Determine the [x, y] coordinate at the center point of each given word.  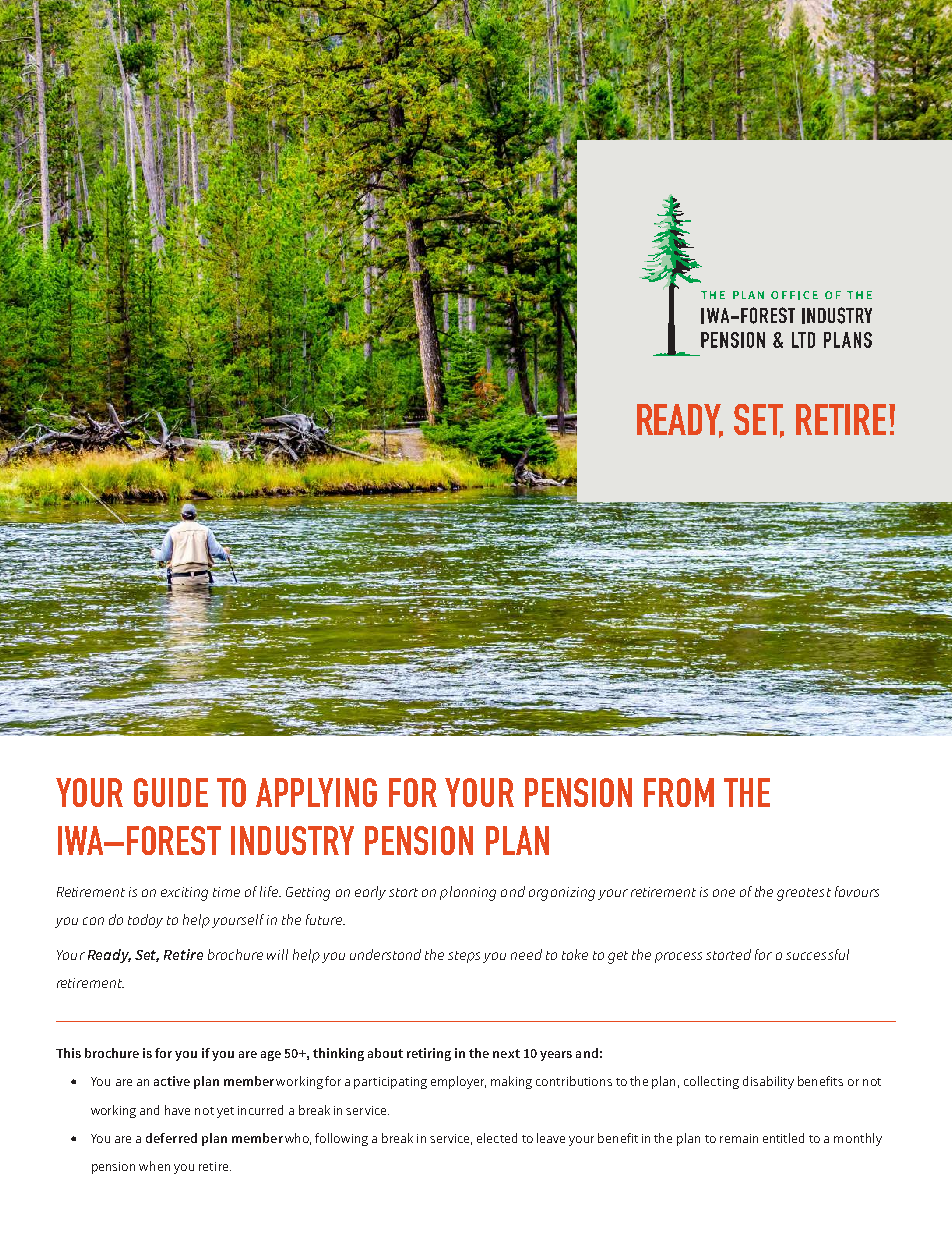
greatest [804, 894]
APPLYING [316, 792]
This [68, 1053]
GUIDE [171, 792]
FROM [679, 792]
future [325, 919]
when [154, 1166]
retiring [429, 1054]
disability [768, 1082]
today [145, 921]
